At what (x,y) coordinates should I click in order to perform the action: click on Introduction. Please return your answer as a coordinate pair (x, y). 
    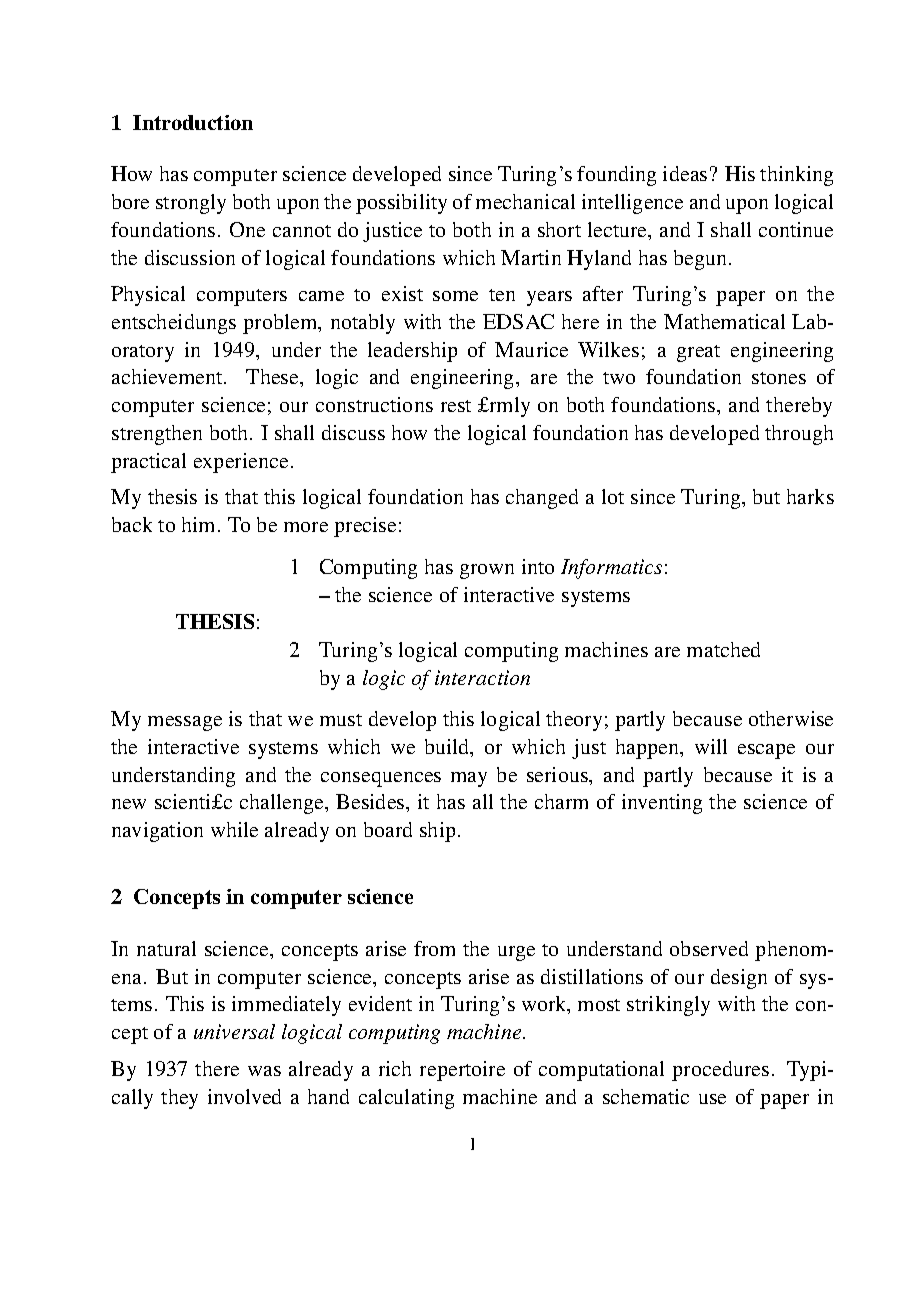
    Looking at the image, I should click on (193, 122).
